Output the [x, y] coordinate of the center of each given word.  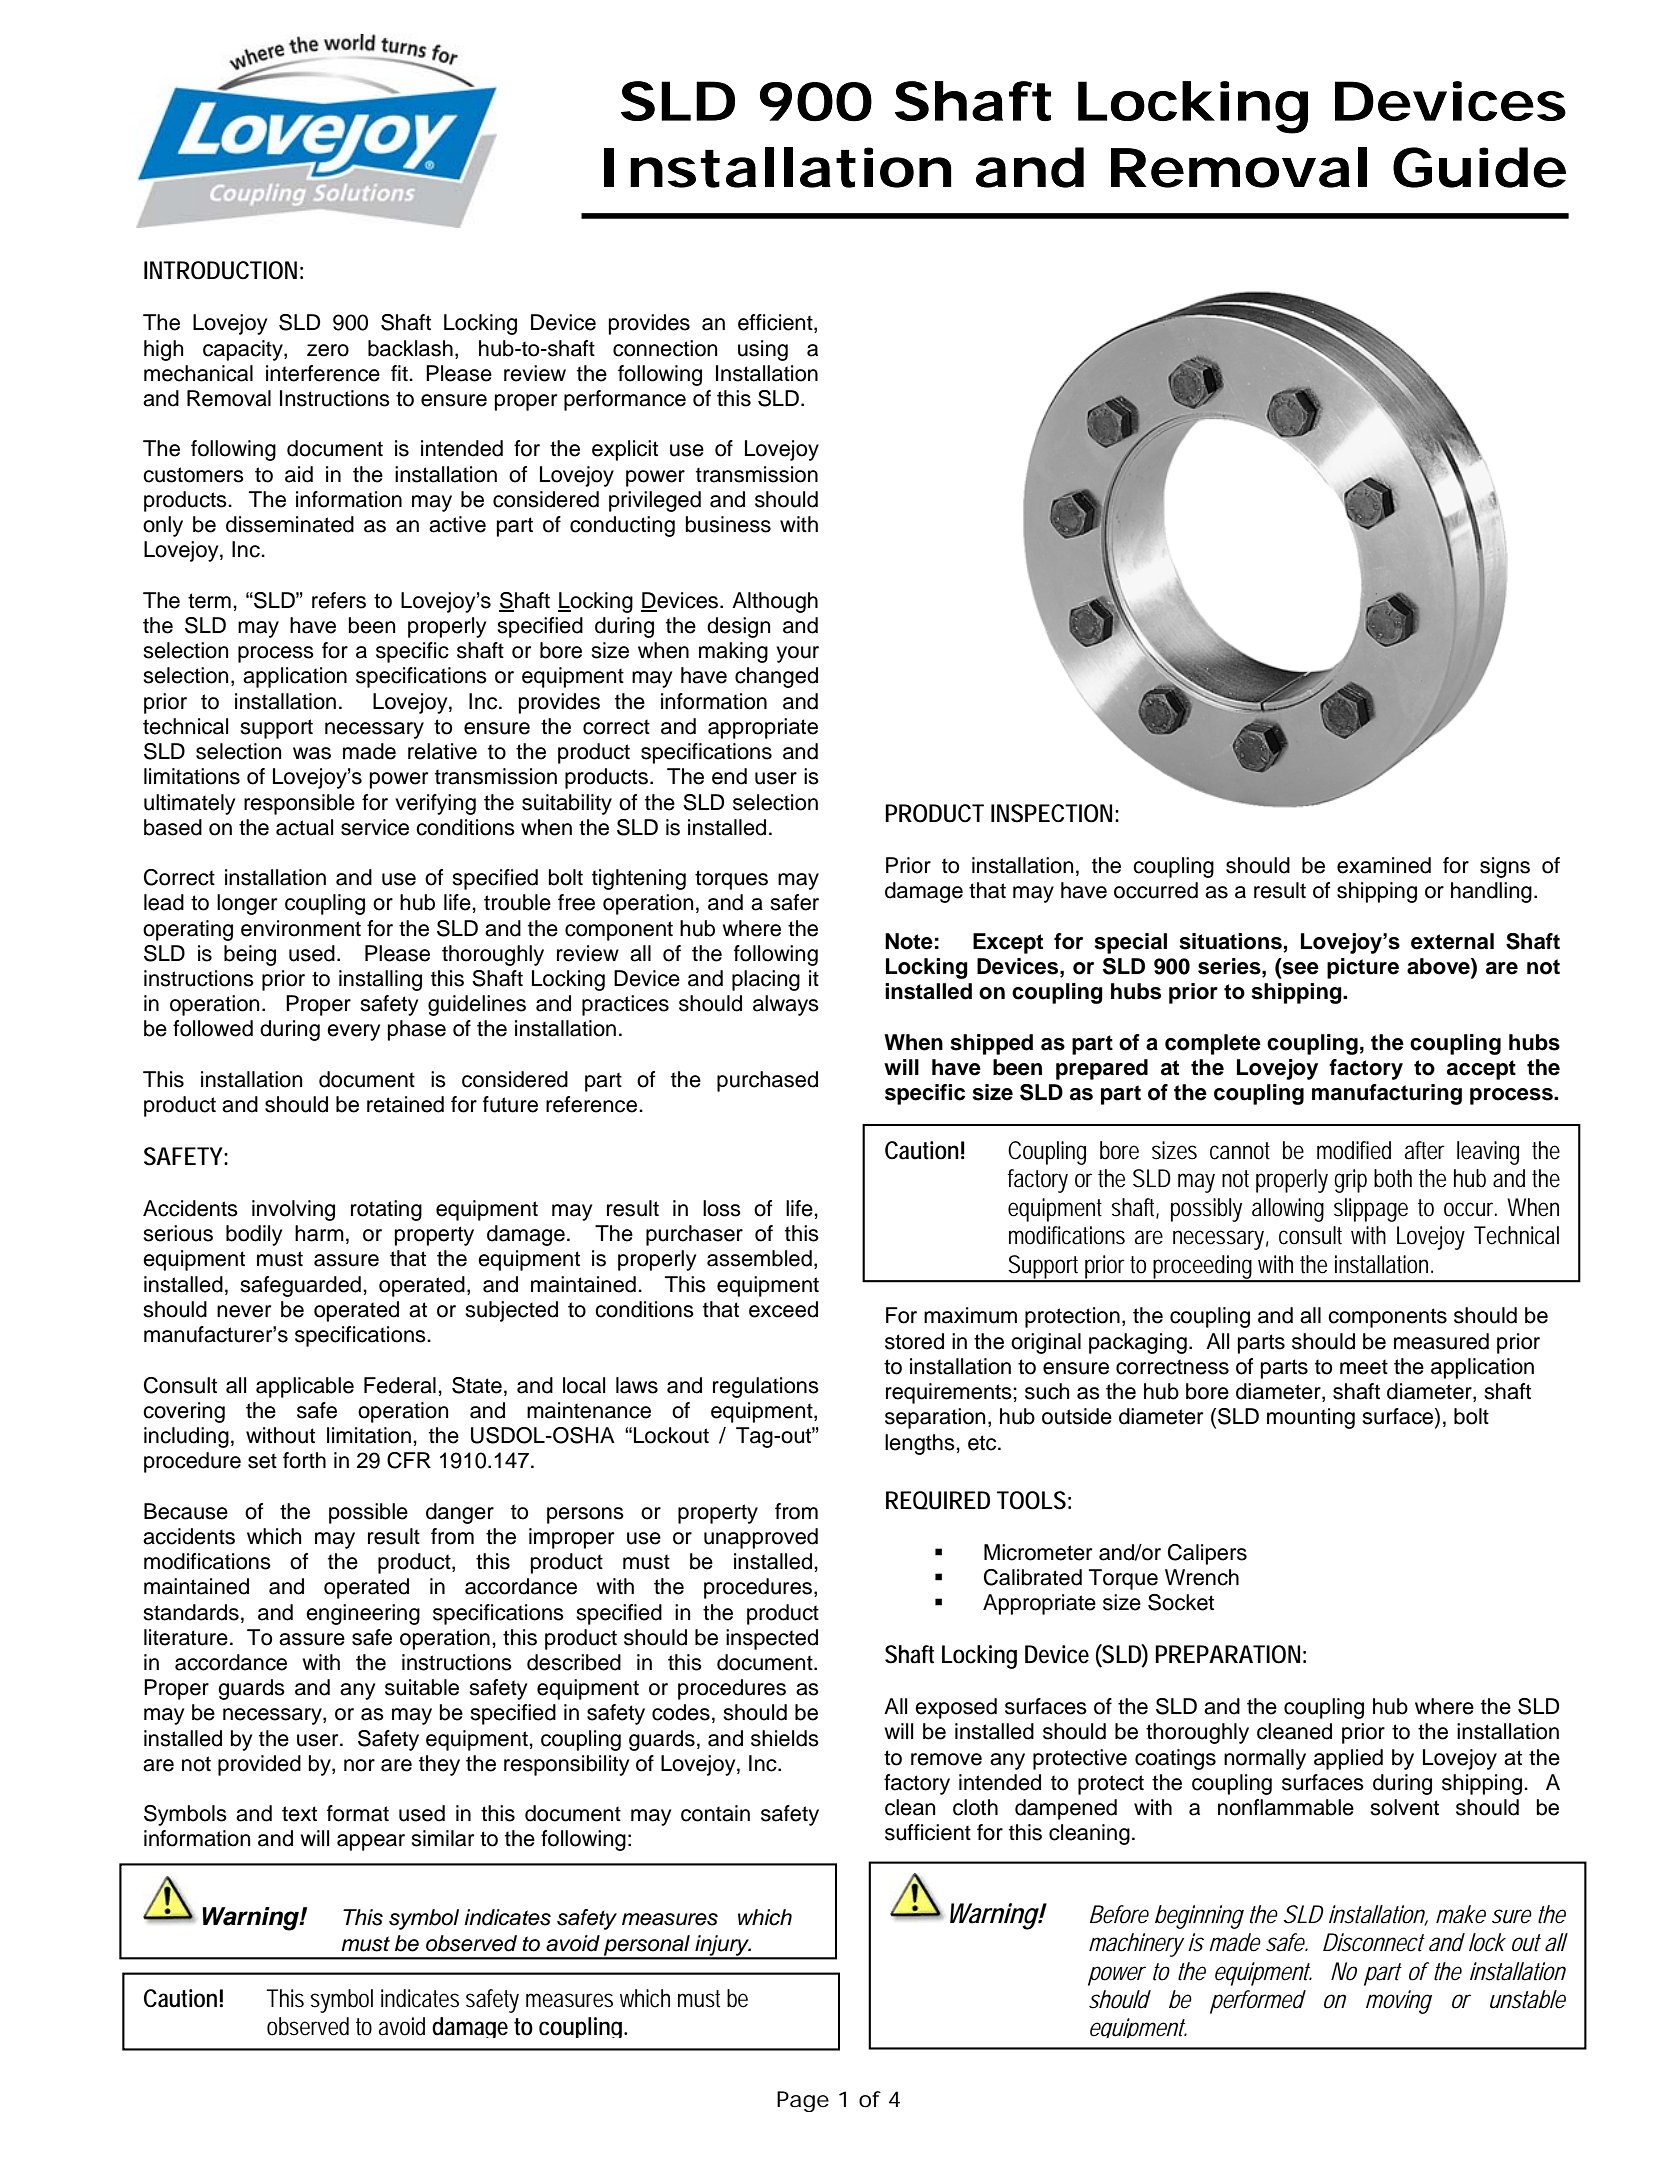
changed [776, 677]
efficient [776, 323]
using [763, 350]
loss [722, 1208]
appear [371, 1842]
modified [1354, 1150]
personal [647, 1946]
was [312, 753]
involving [293, 1210]
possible [368, 1513]
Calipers [1207, 1554]
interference [323, 373]
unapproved [761, 1538]
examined [1384, 865]
